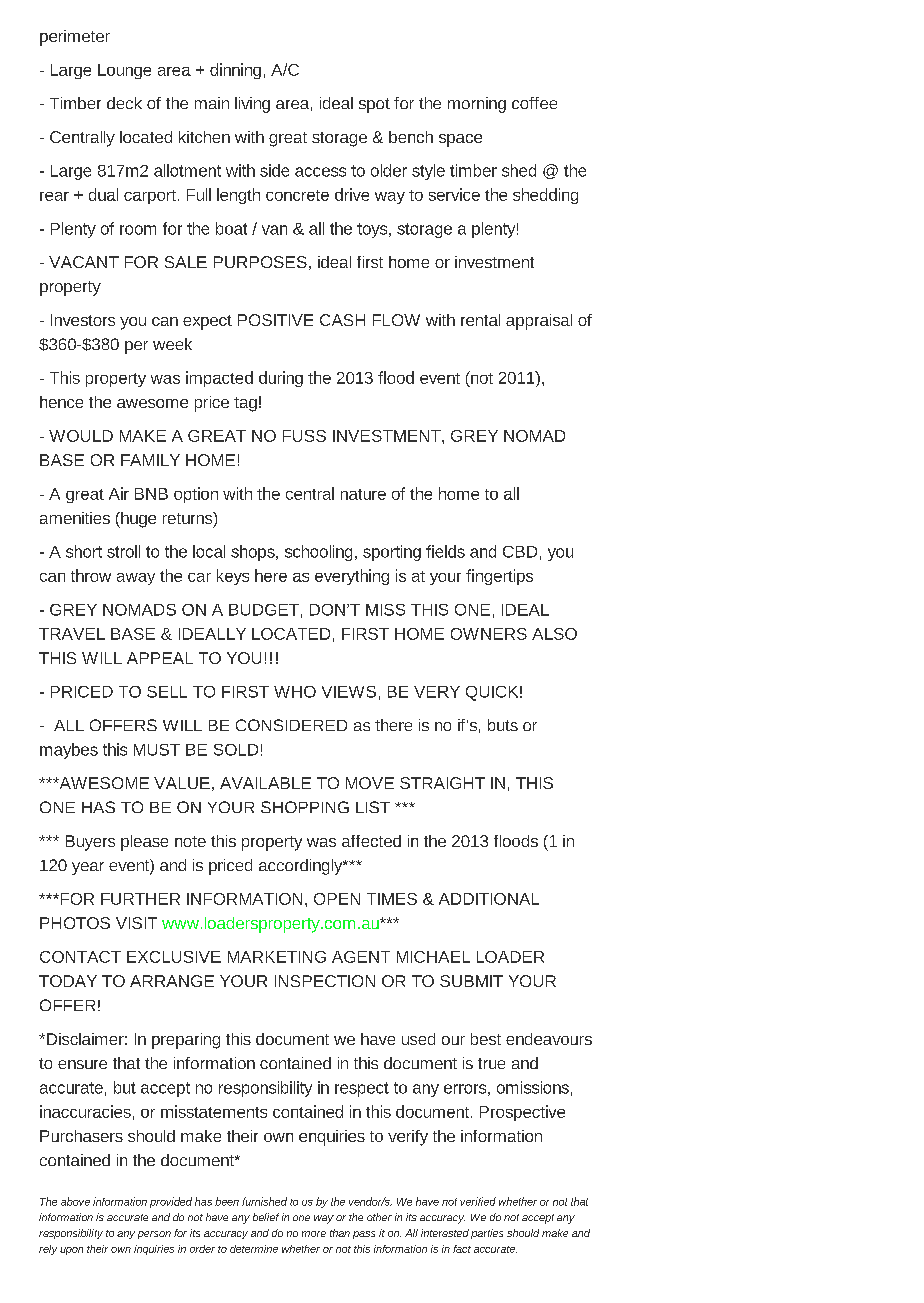 This image has width=924, height=1303. Describe the element at coordinates (72, 634) in the image. I see `TRAVEL` at that location.
